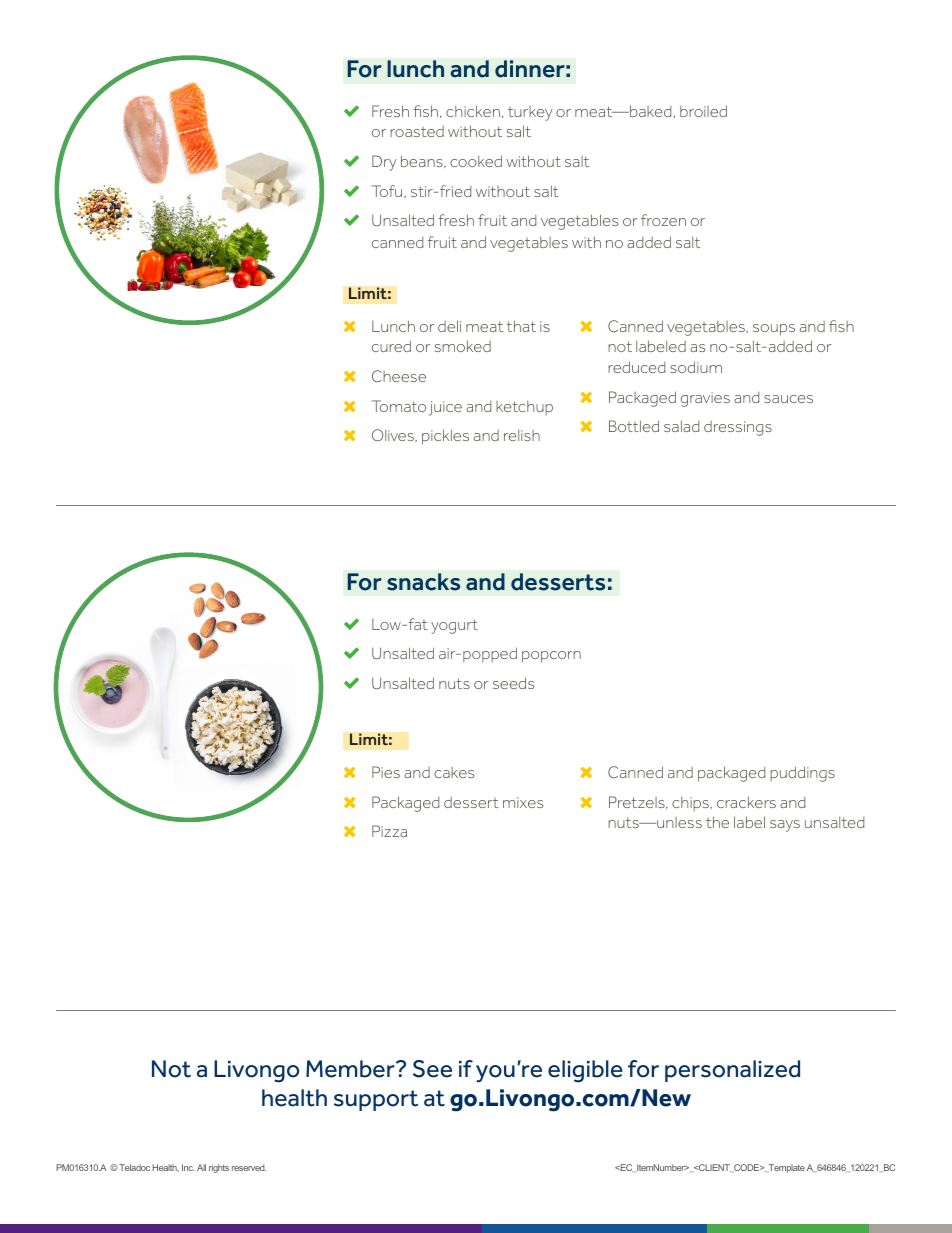 The height and width of the page is (1233, 952). I want to click on support, so click(376, 1100).
